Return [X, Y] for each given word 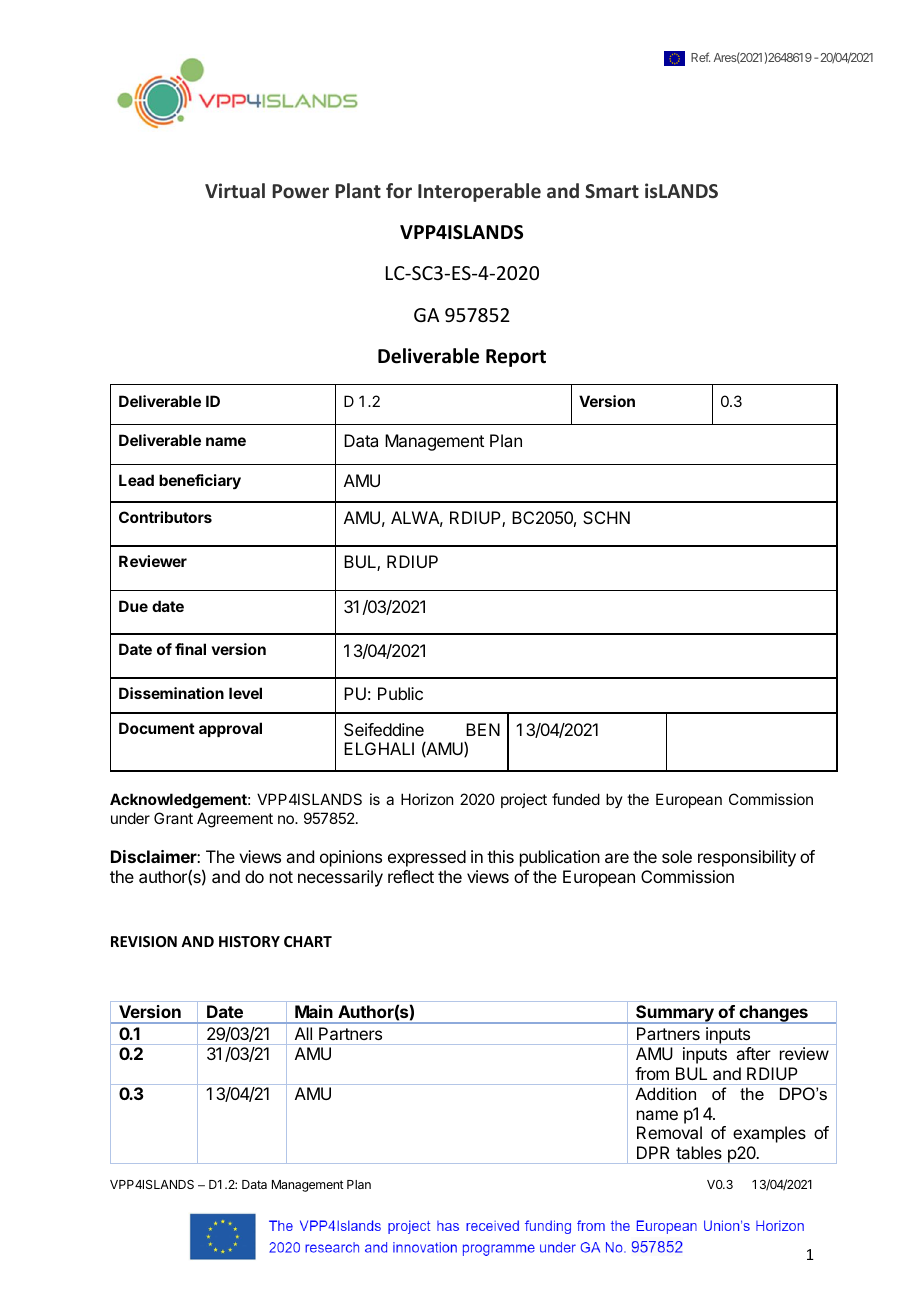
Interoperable [479, 192]
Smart [612, 191]
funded [576, 799]
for [399, 190]
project [524, 800]
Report [516, 358]
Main [314, 1011]
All [303, 1033]
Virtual [235, 190]
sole [677, 856]
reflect [411, 876]
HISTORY [249, 941]
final [190, 649]
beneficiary [200, 481]
